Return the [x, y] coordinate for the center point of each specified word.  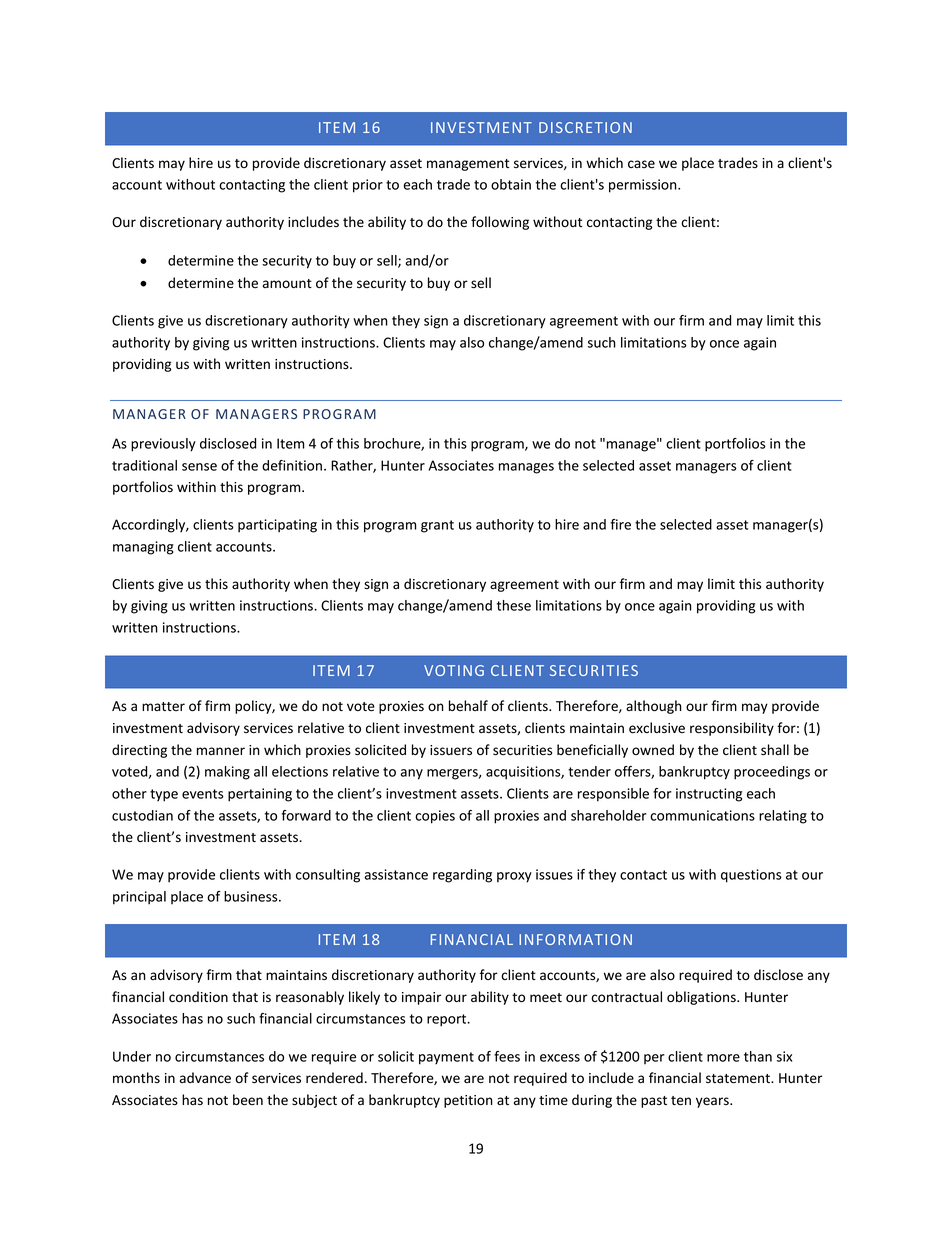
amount [287, 283]
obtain [511, 184]
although [654, 707]
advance [205, 1077]
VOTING [454, 670]
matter [163, 706]
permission [644, 186]
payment [446, 1058]
